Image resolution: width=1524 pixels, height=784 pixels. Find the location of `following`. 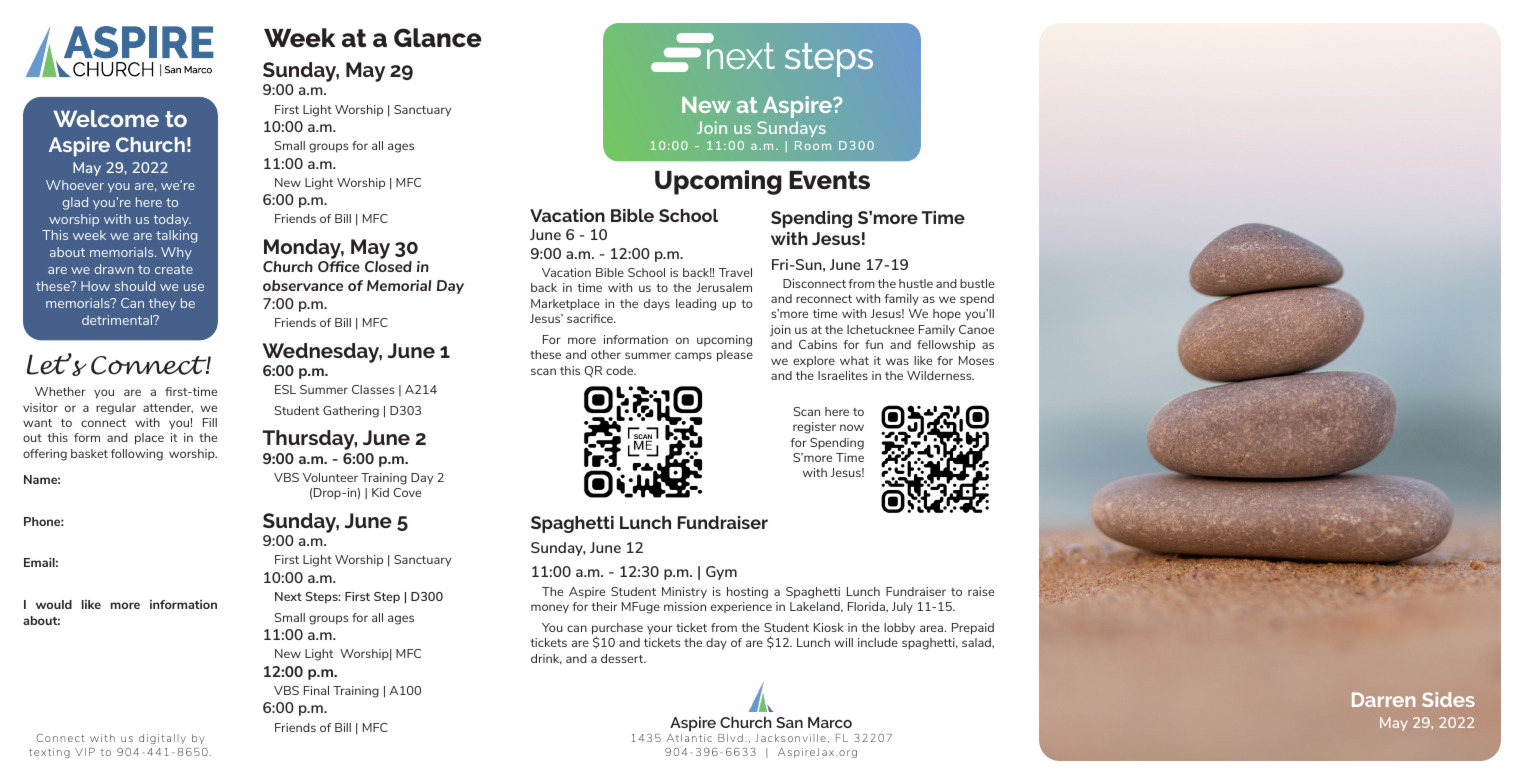

following is located at coordinates (137, 455).
